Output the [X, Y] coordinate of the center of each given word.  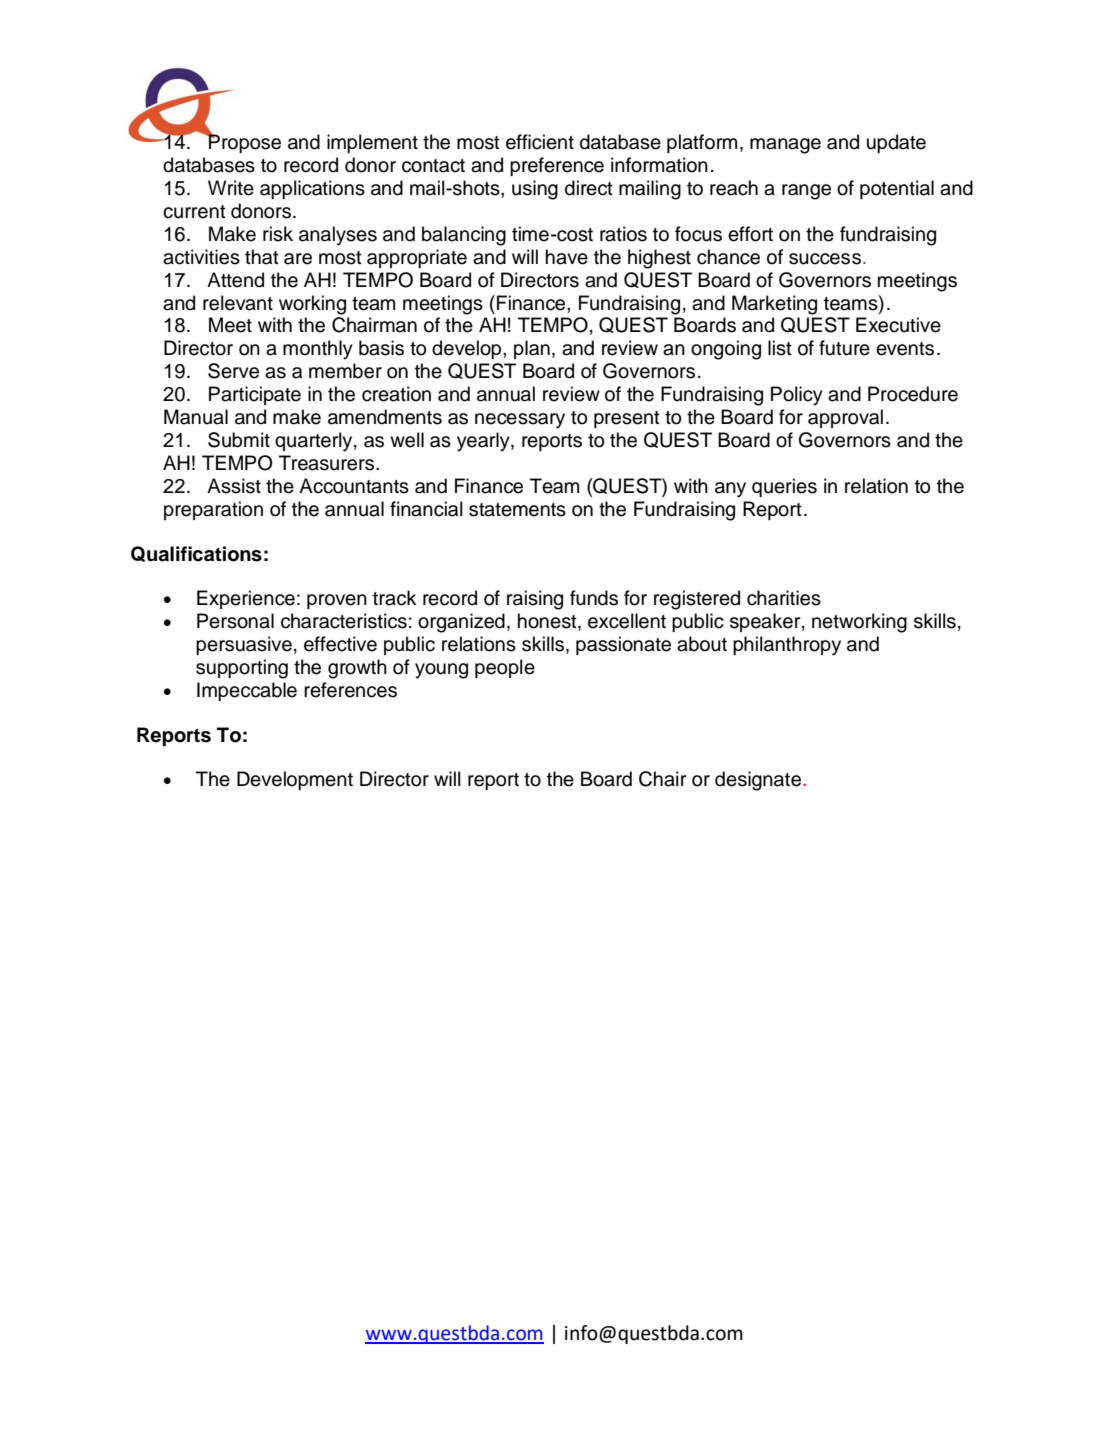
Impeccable [247, 691]
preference [557, 166]
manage [785, 146]
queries [784, 487]
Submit [239, 440]
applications [312, 189]
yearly [484, 442]
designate [759, 781]
